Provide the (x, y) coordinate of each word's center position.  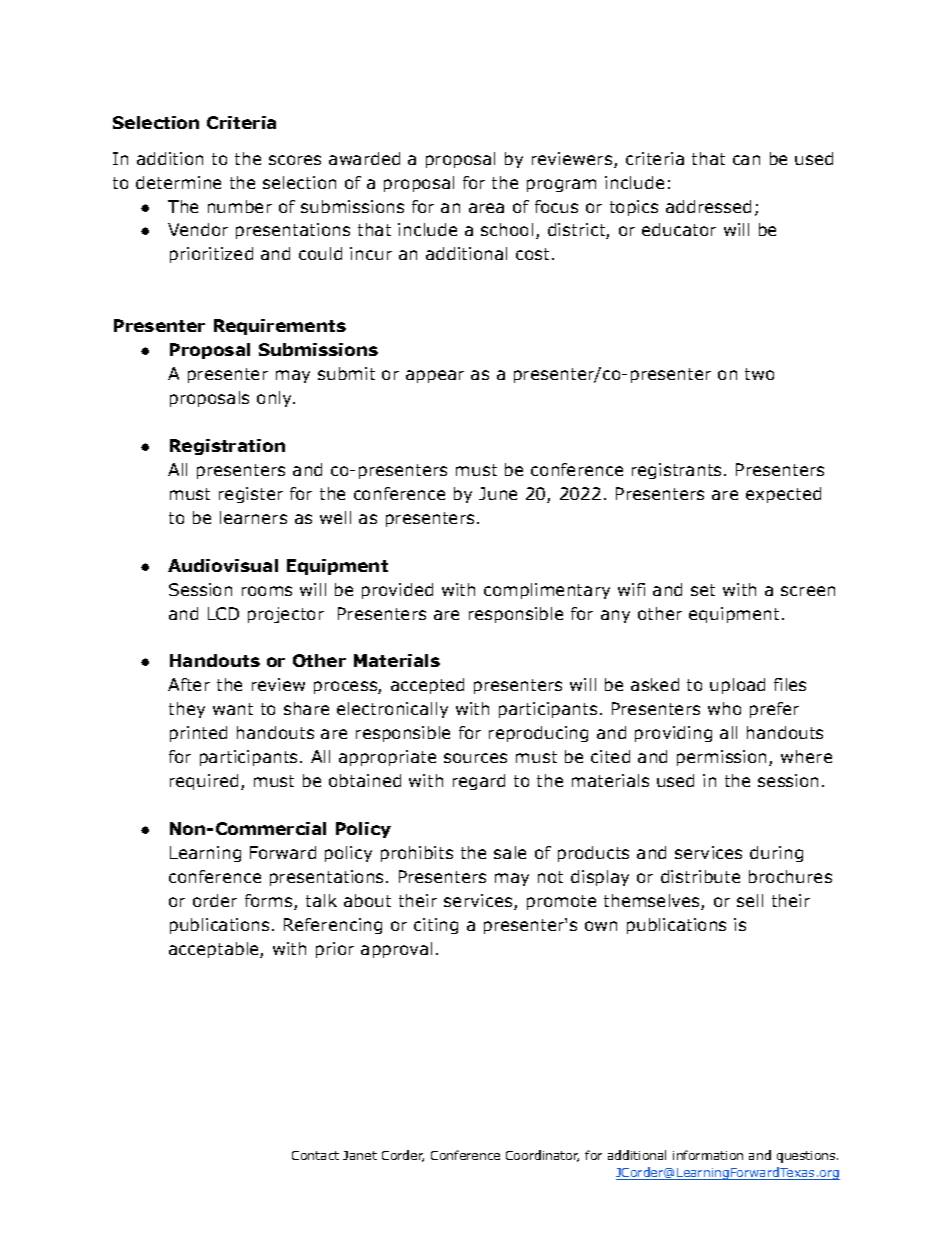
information (708, 1155)
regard (479, 782)
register (251, 495)
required (204, 782)
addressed (708, 206)
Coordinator (542, 1156)
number (240, 206)
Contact (315, 1155)
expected (783, 495)
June (498, 493)
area (486, 208)
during (776, 854)
